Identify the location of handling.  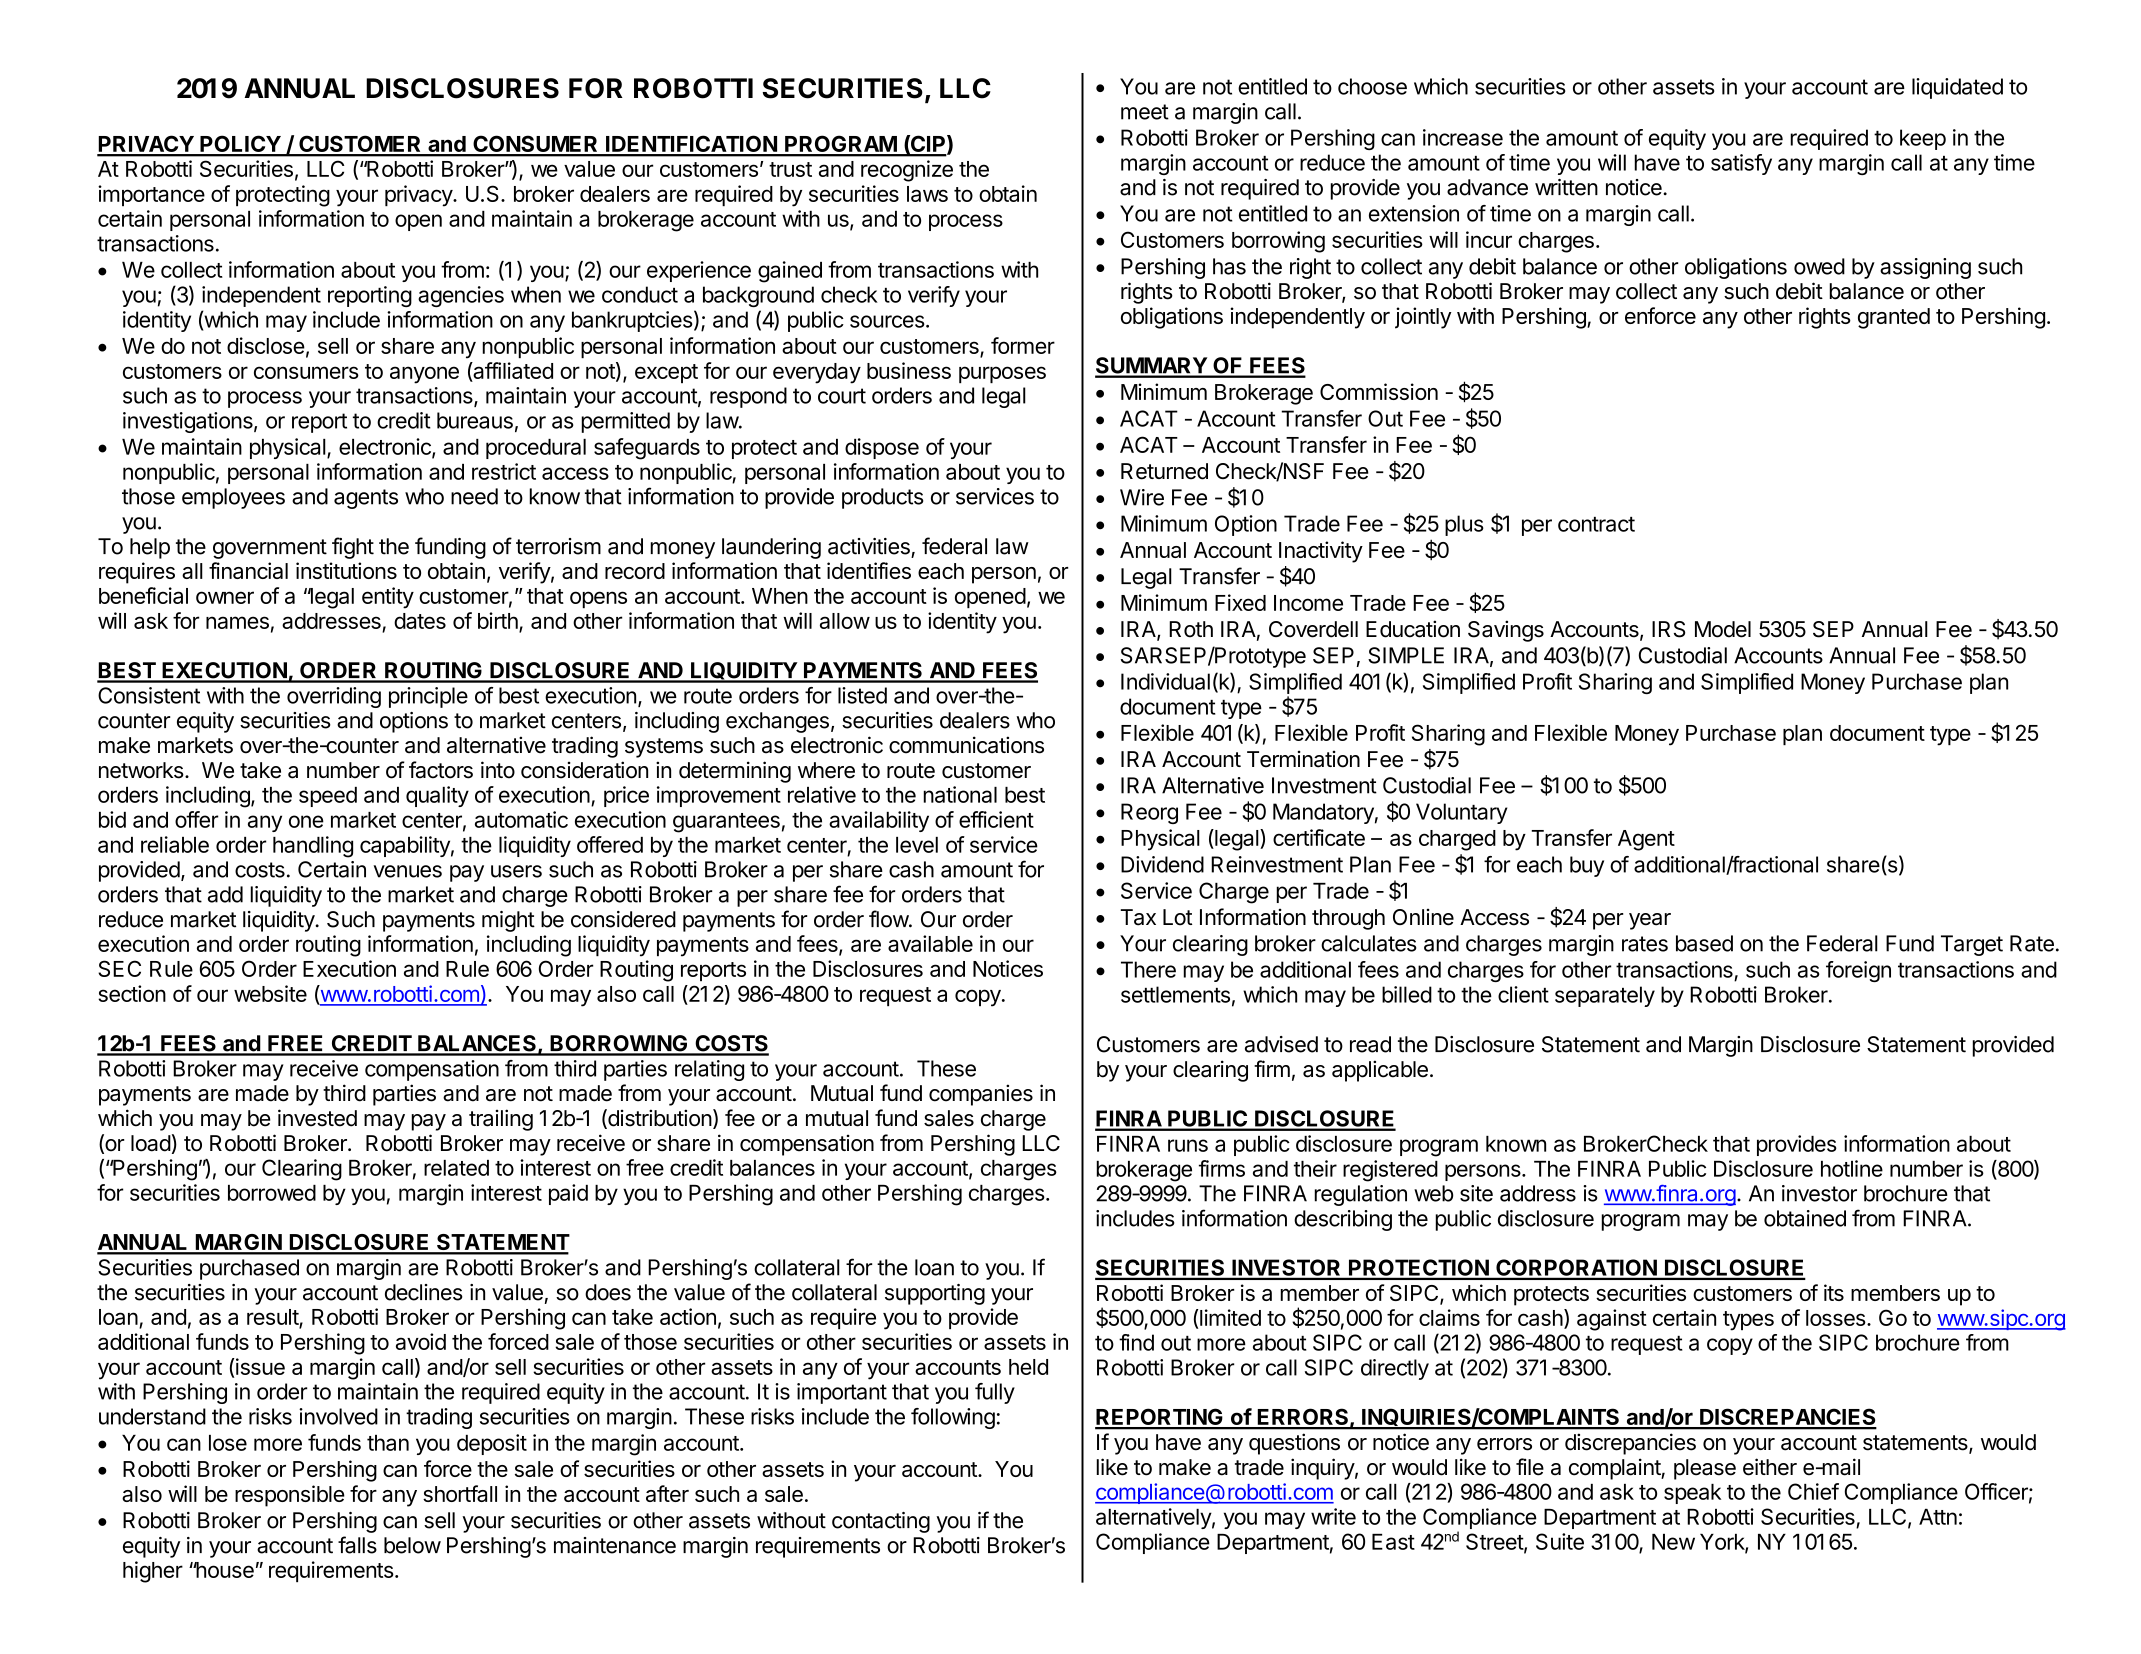
(313, 847).
